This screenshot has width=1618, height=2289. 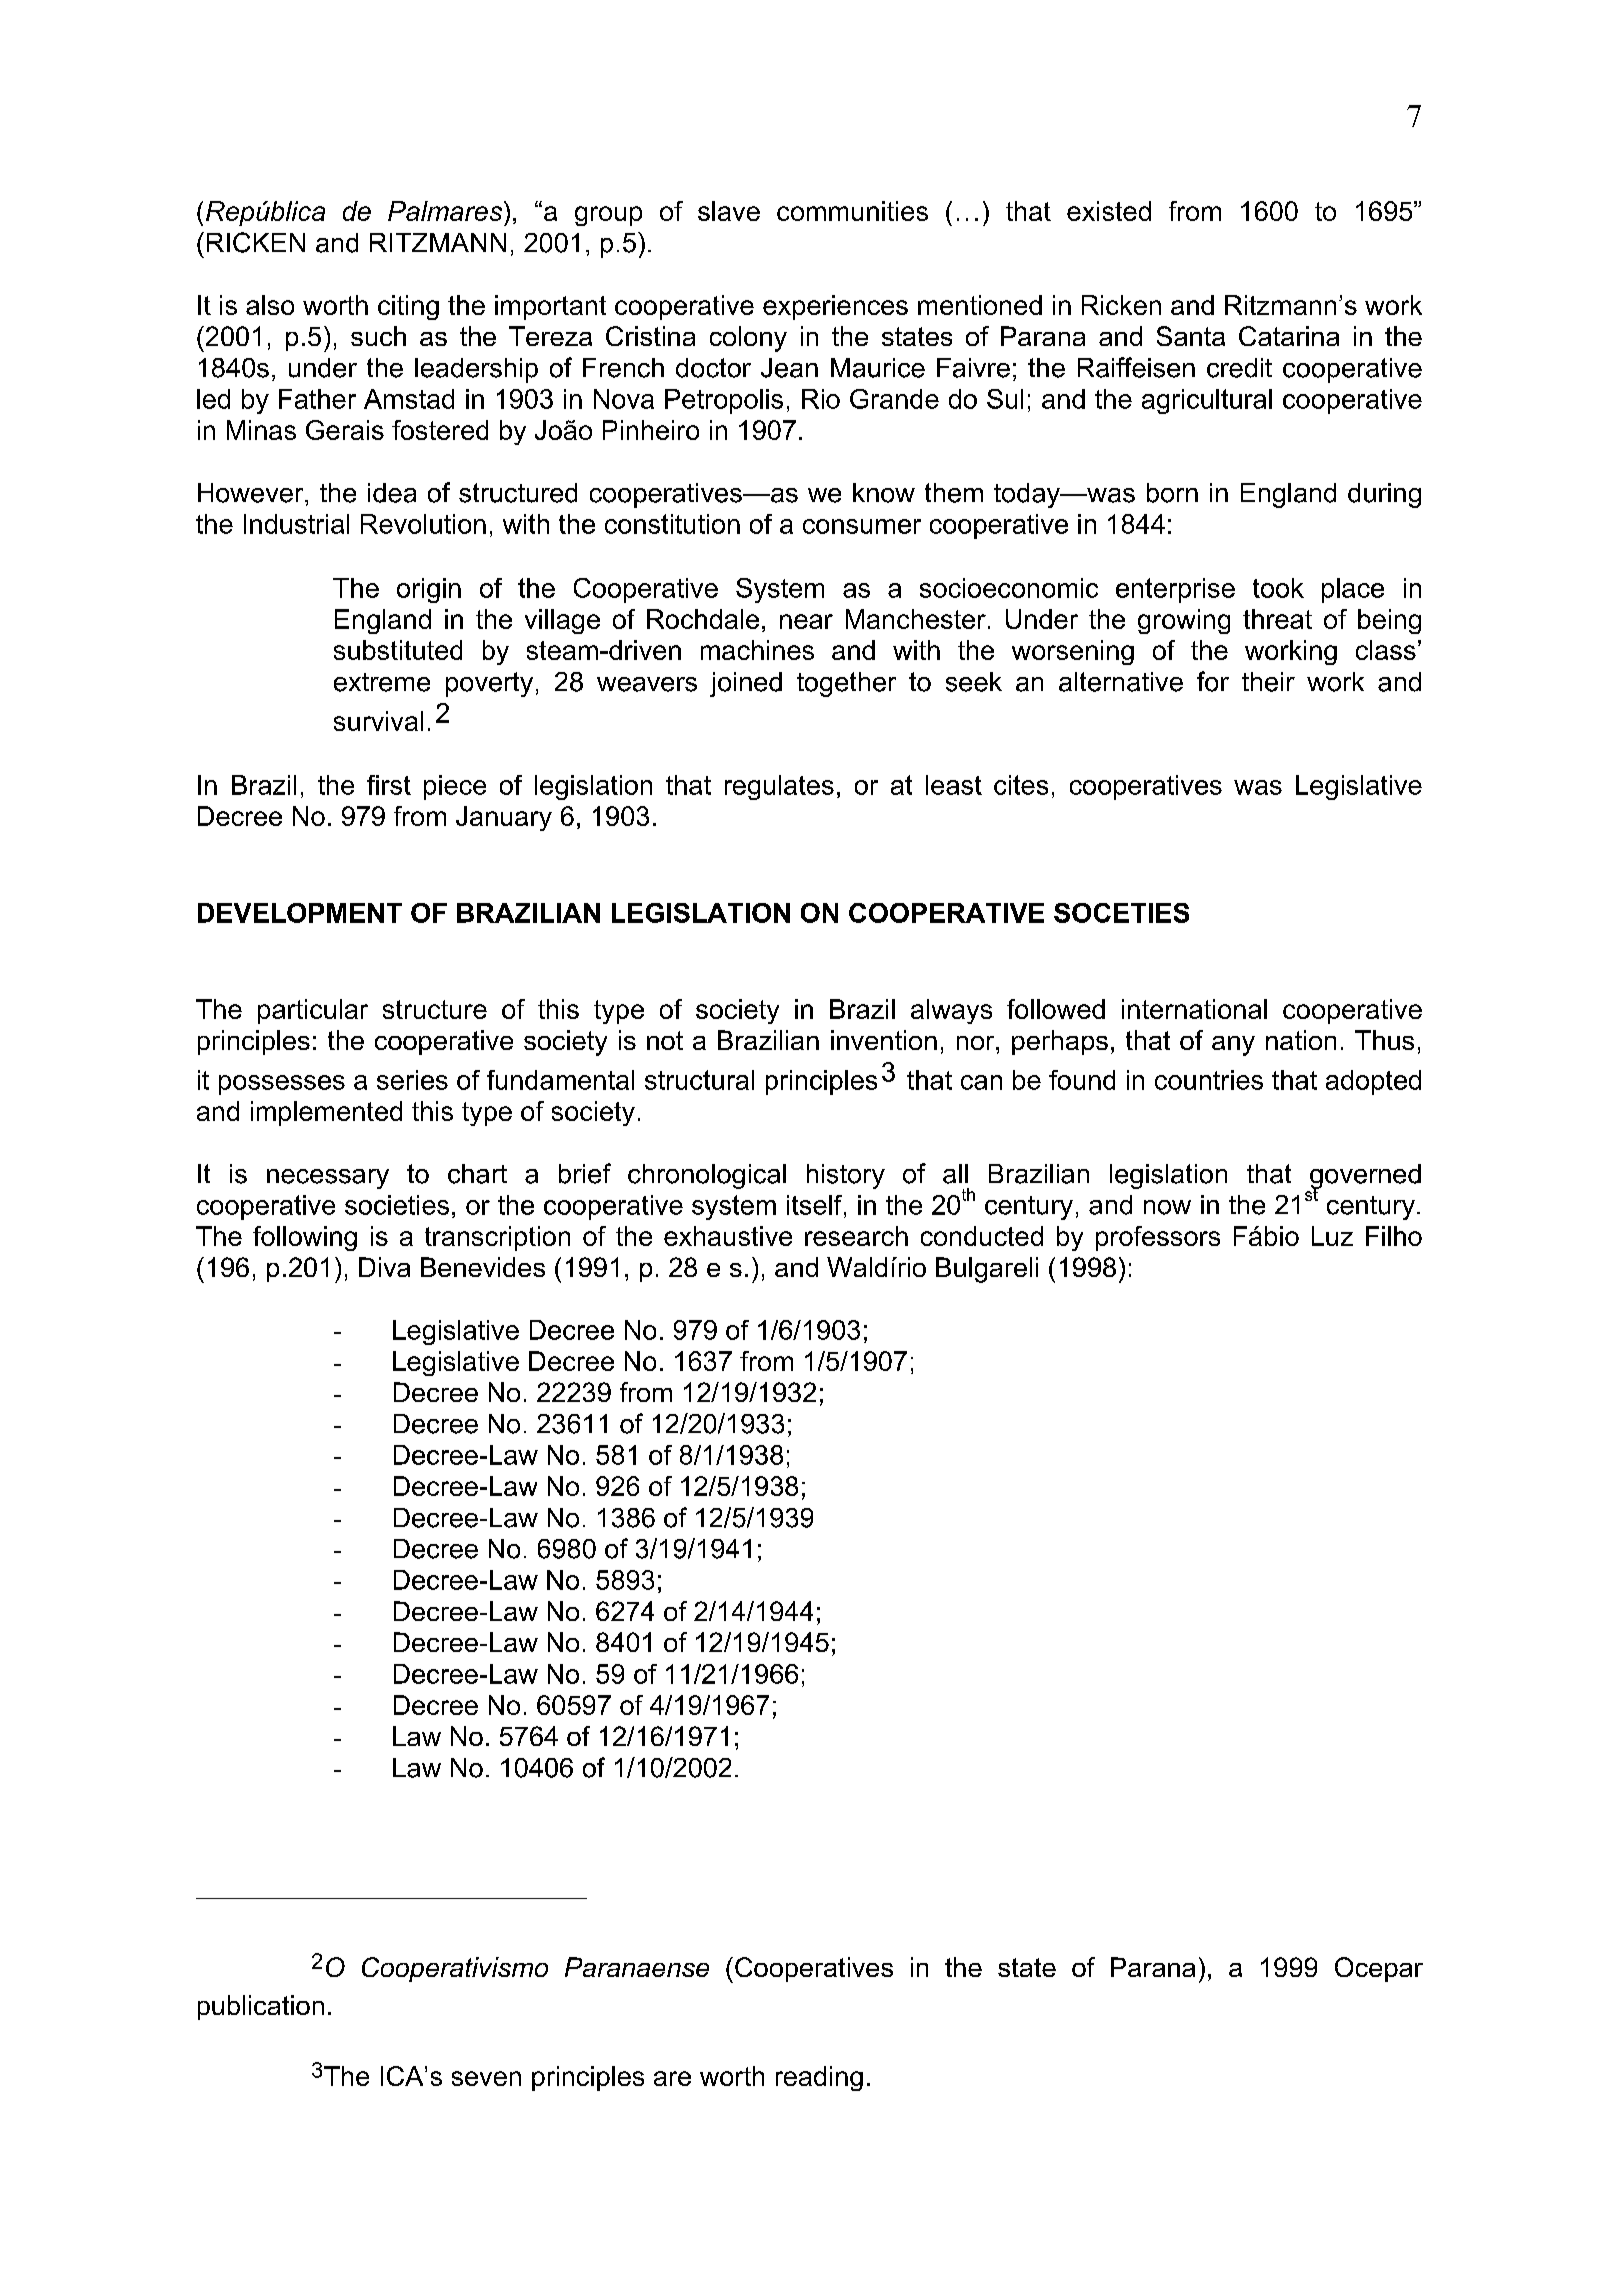 I want to click on seven, so click(x=486, y=2078).
